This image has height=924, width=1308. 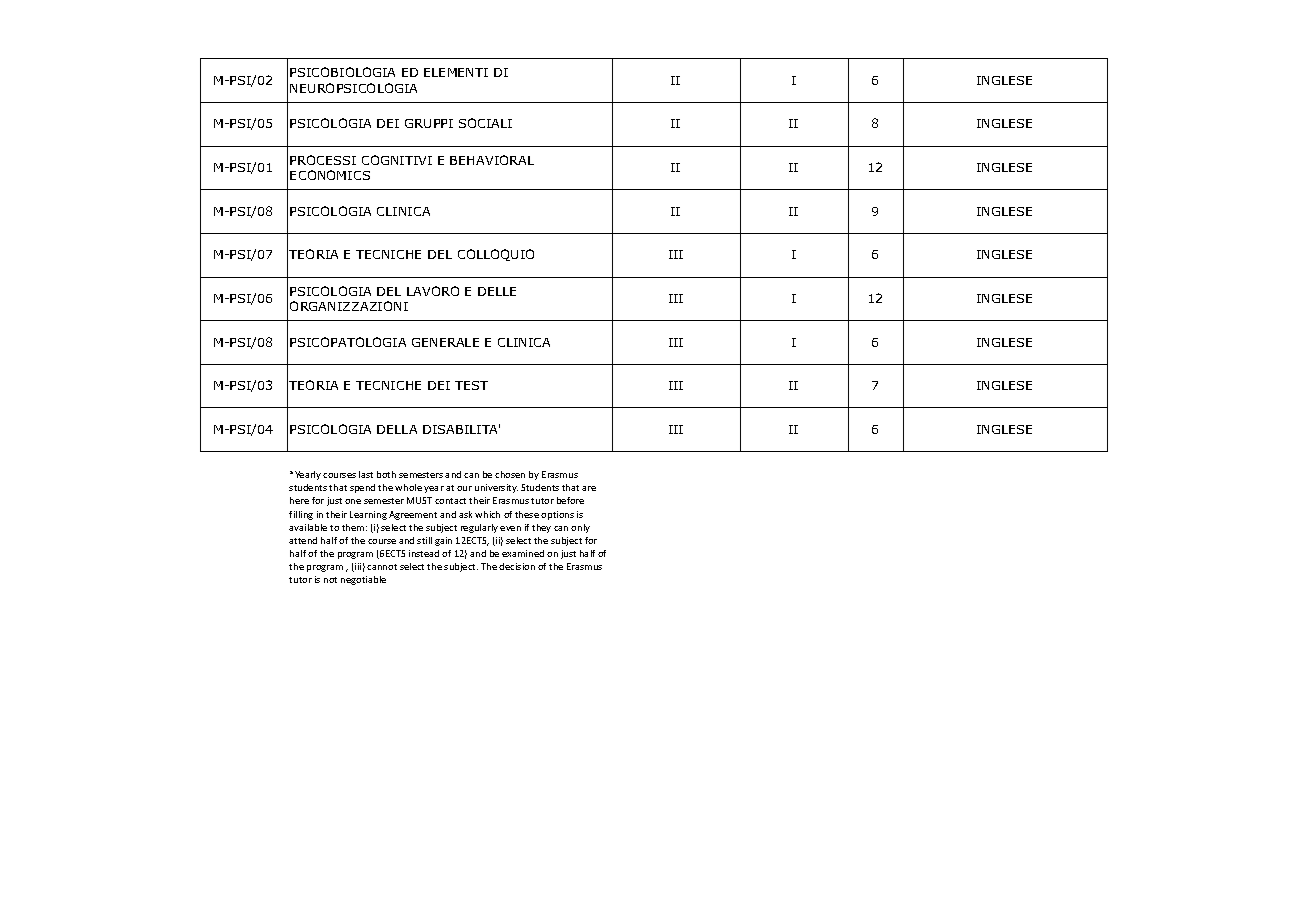 I want to click on examined, so click(x=523, y=553).
